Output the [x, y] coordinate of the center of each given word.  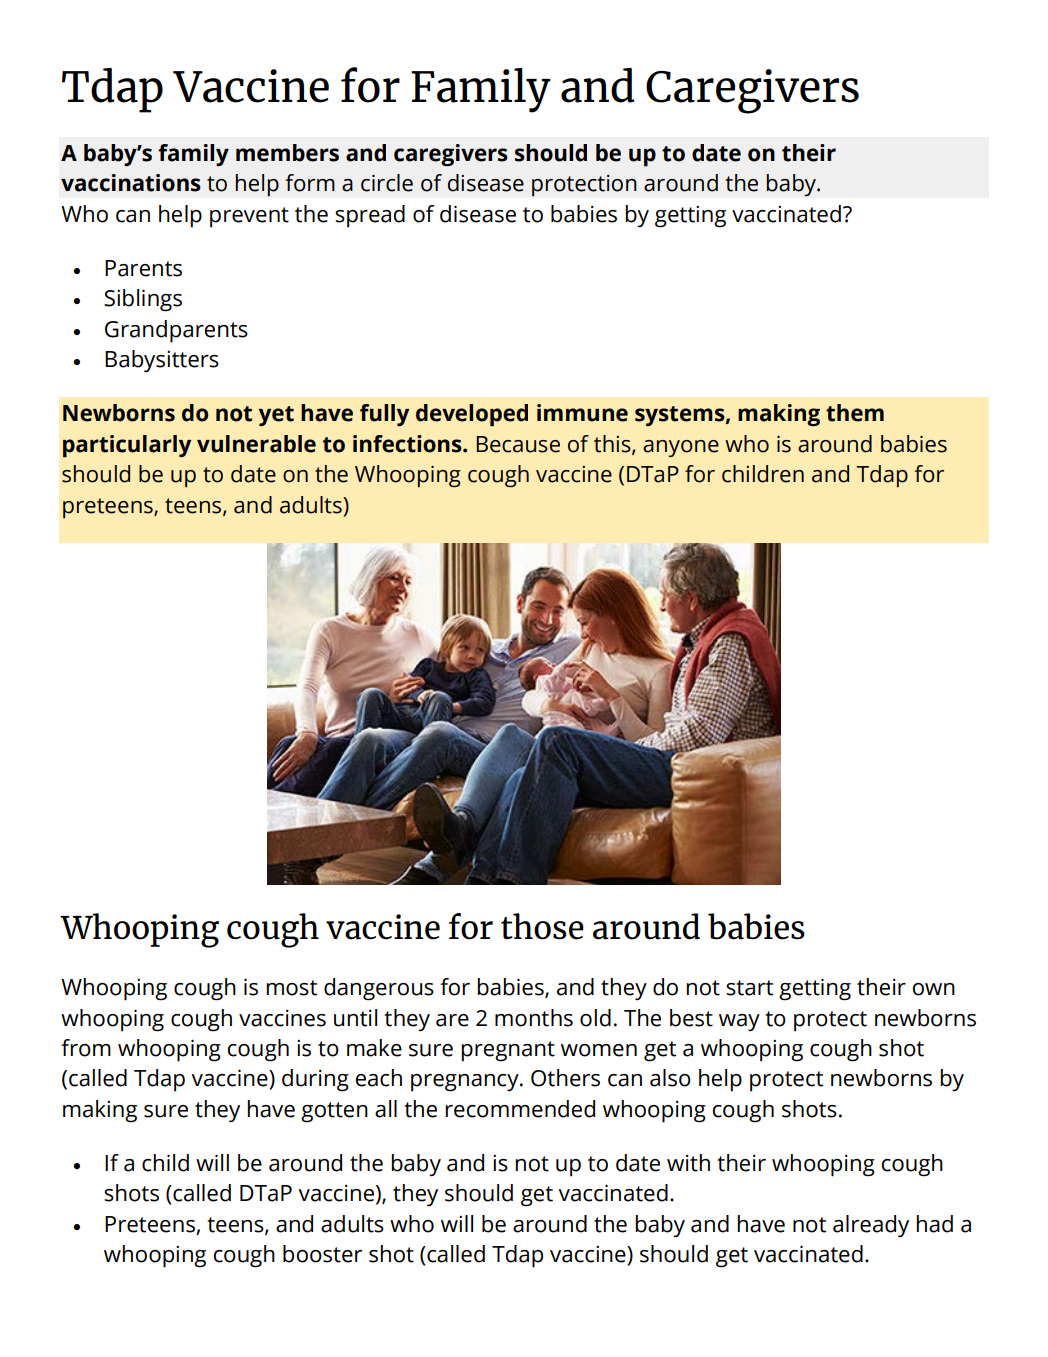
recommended [520, 1109]
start [749, 988]
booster [322, 1254]
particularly [127, 446]
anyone [681, 448]
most [291, 988]
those [542, 926]
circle [387, 183]
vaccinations [131, 183]
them [855, 413]
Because [518, 444]
